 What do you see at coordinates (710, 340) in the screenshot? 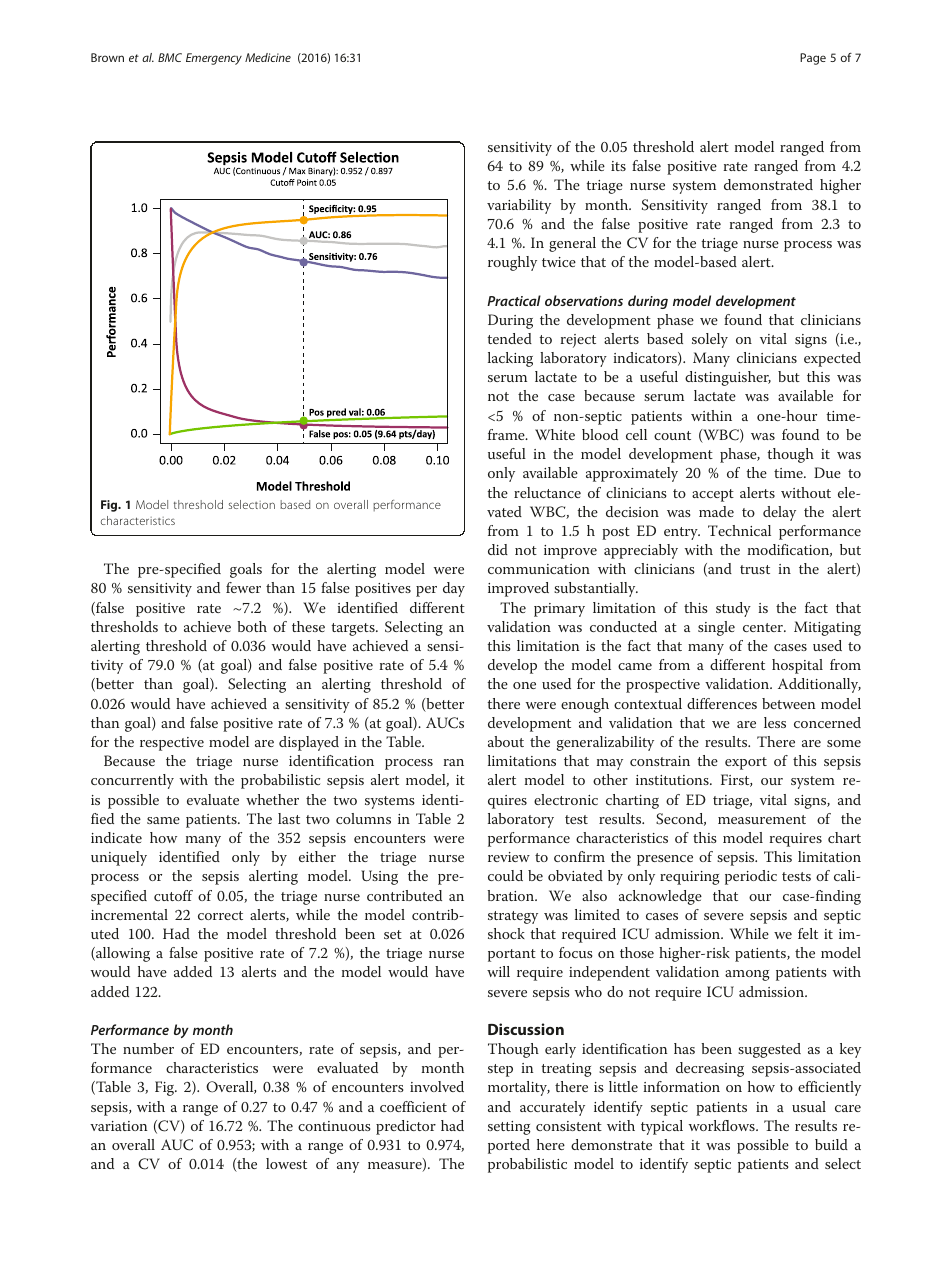
I see `solely` at bounding box center [710, 340].
